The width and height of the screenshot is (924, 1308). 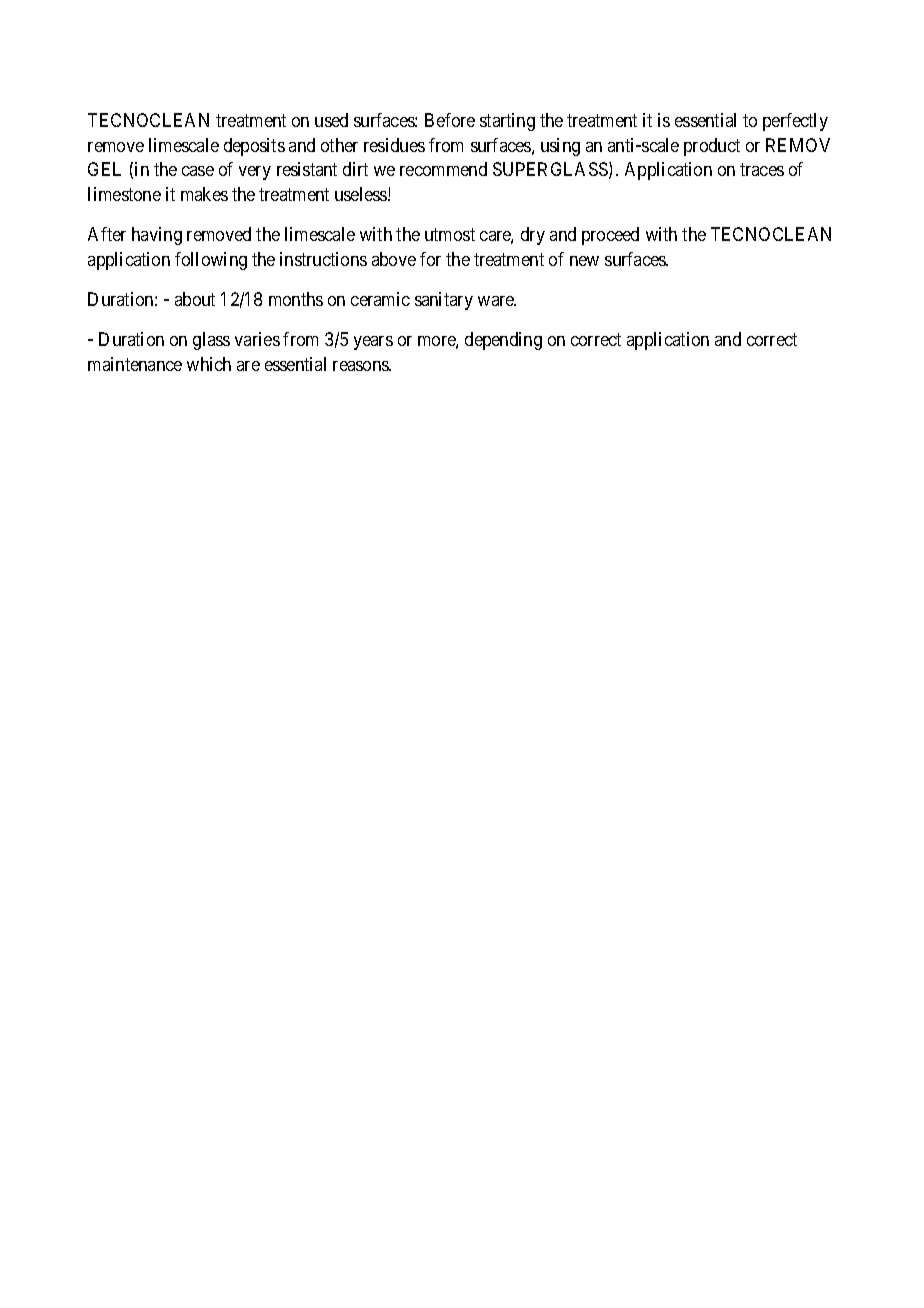 What do you see at coordinates (450, 120) in the screenshot?
I see `Before` at bounding box center [450, 120].
